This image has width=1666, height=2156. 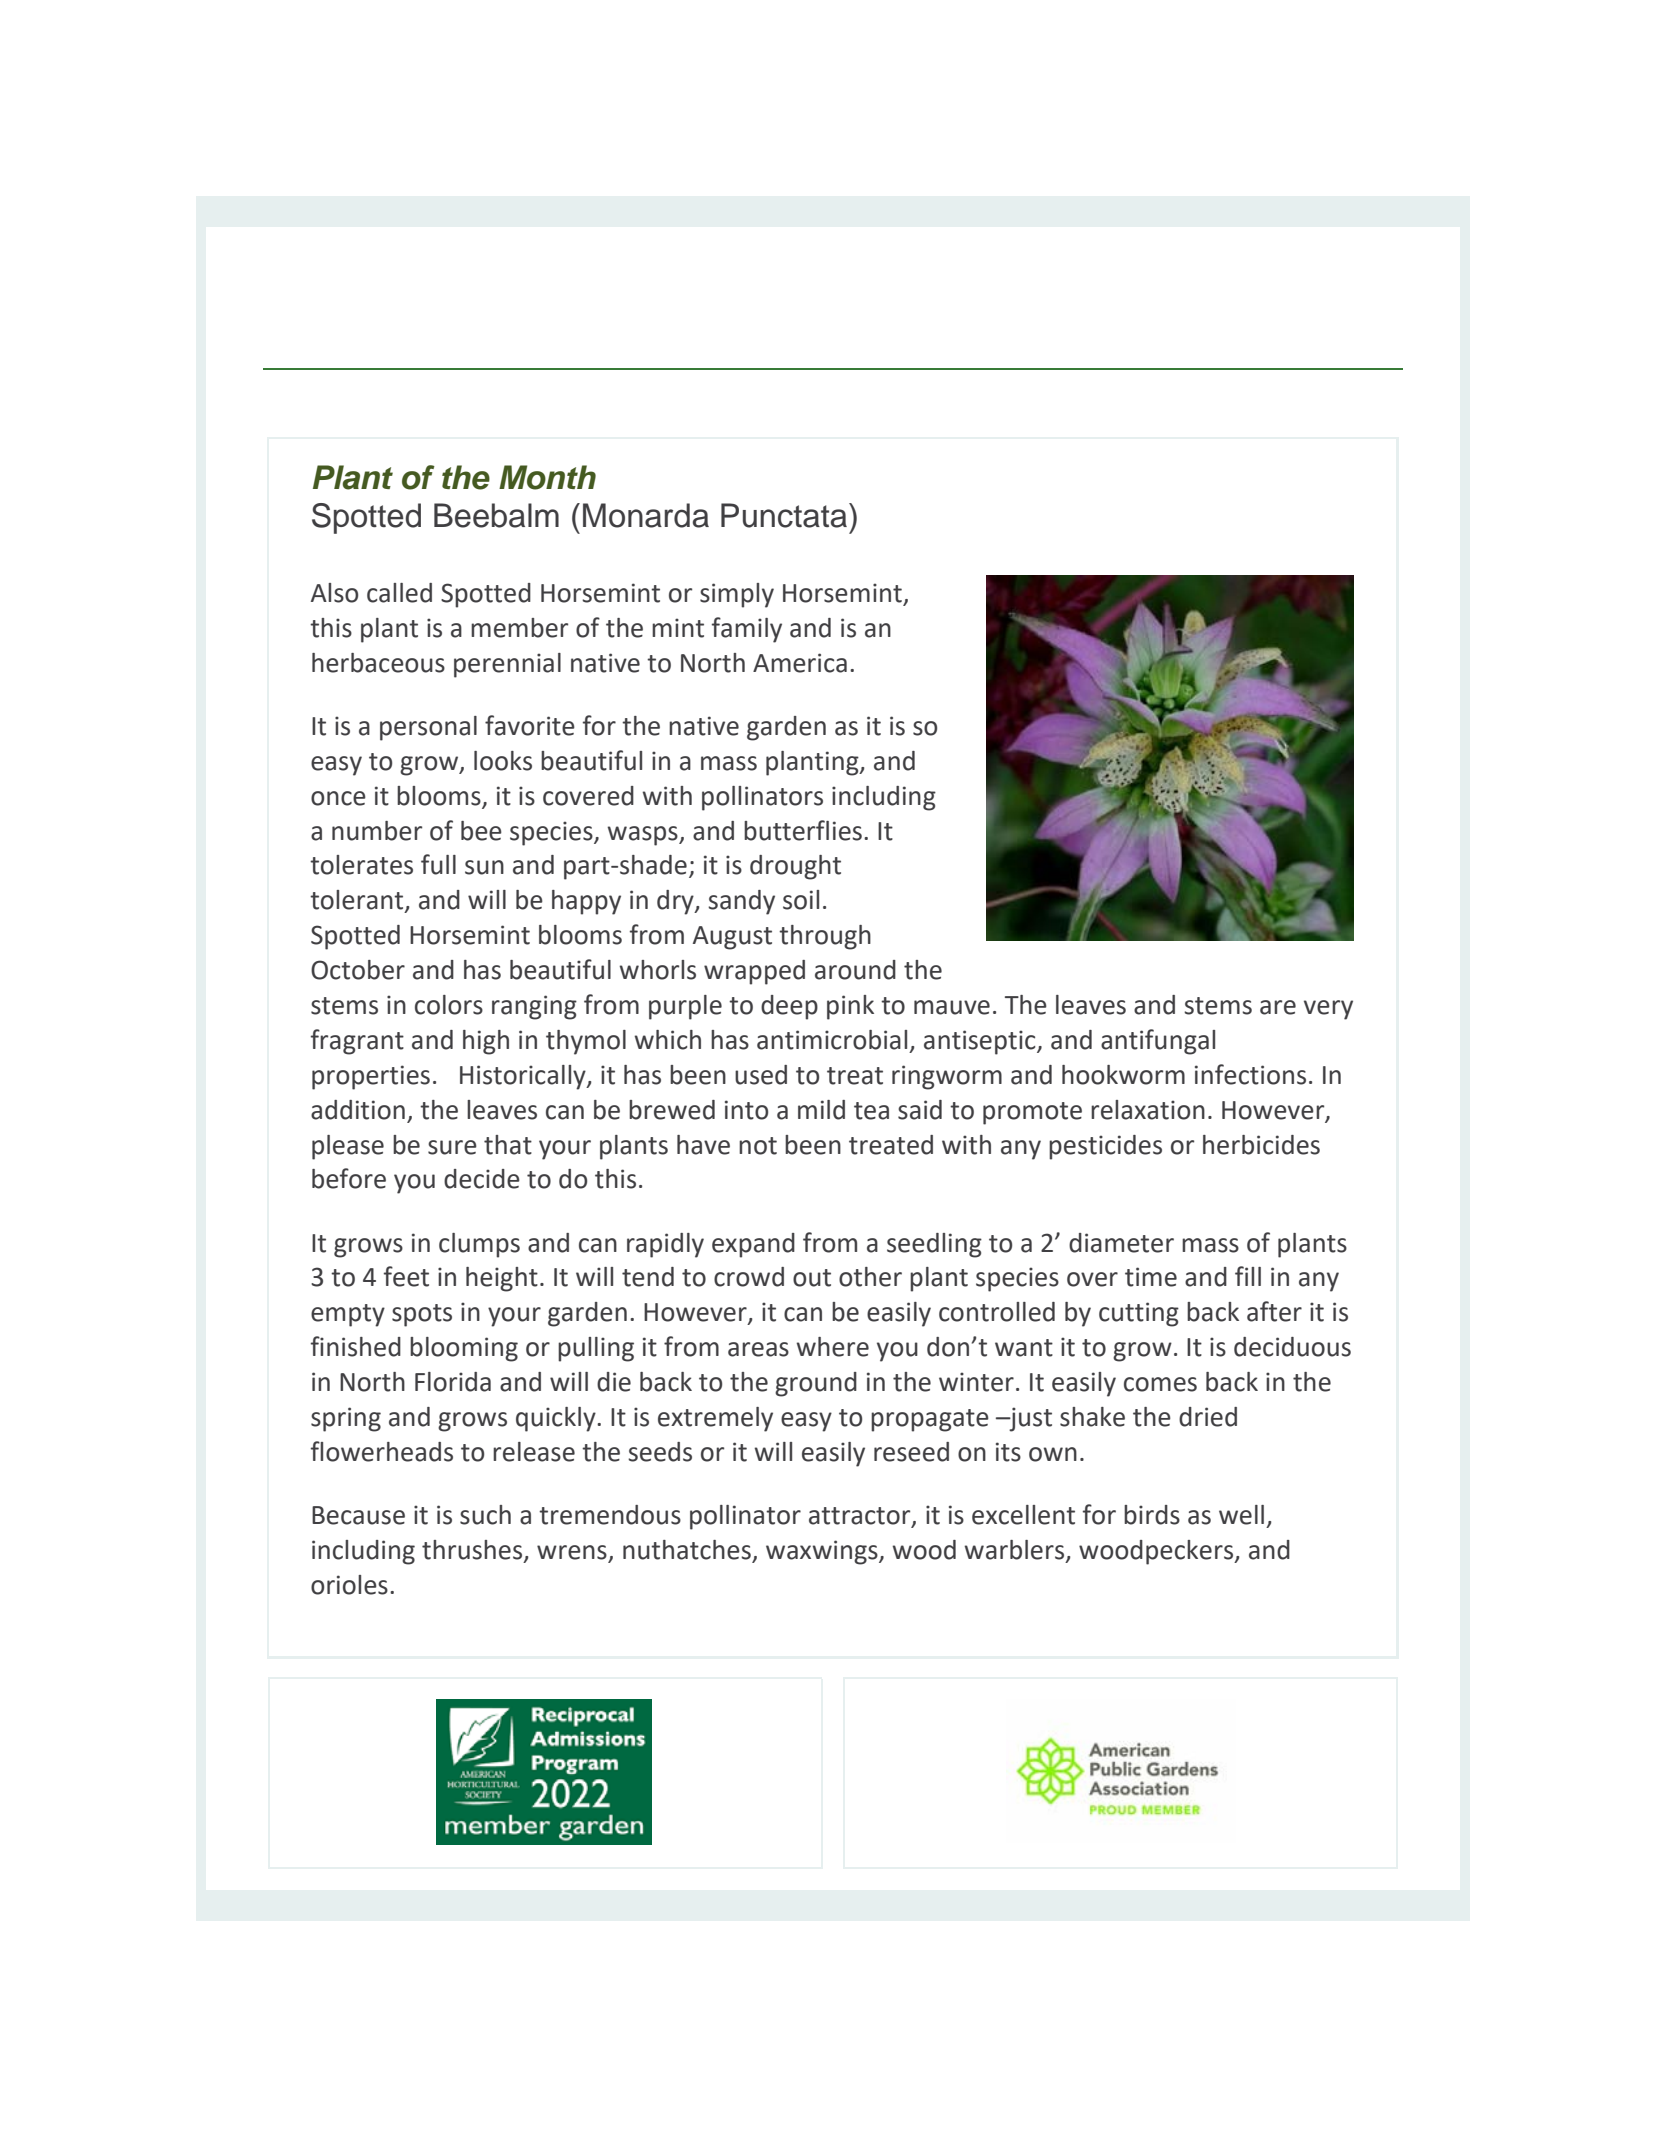 I want to click on America, so click(x=800, y=663).
